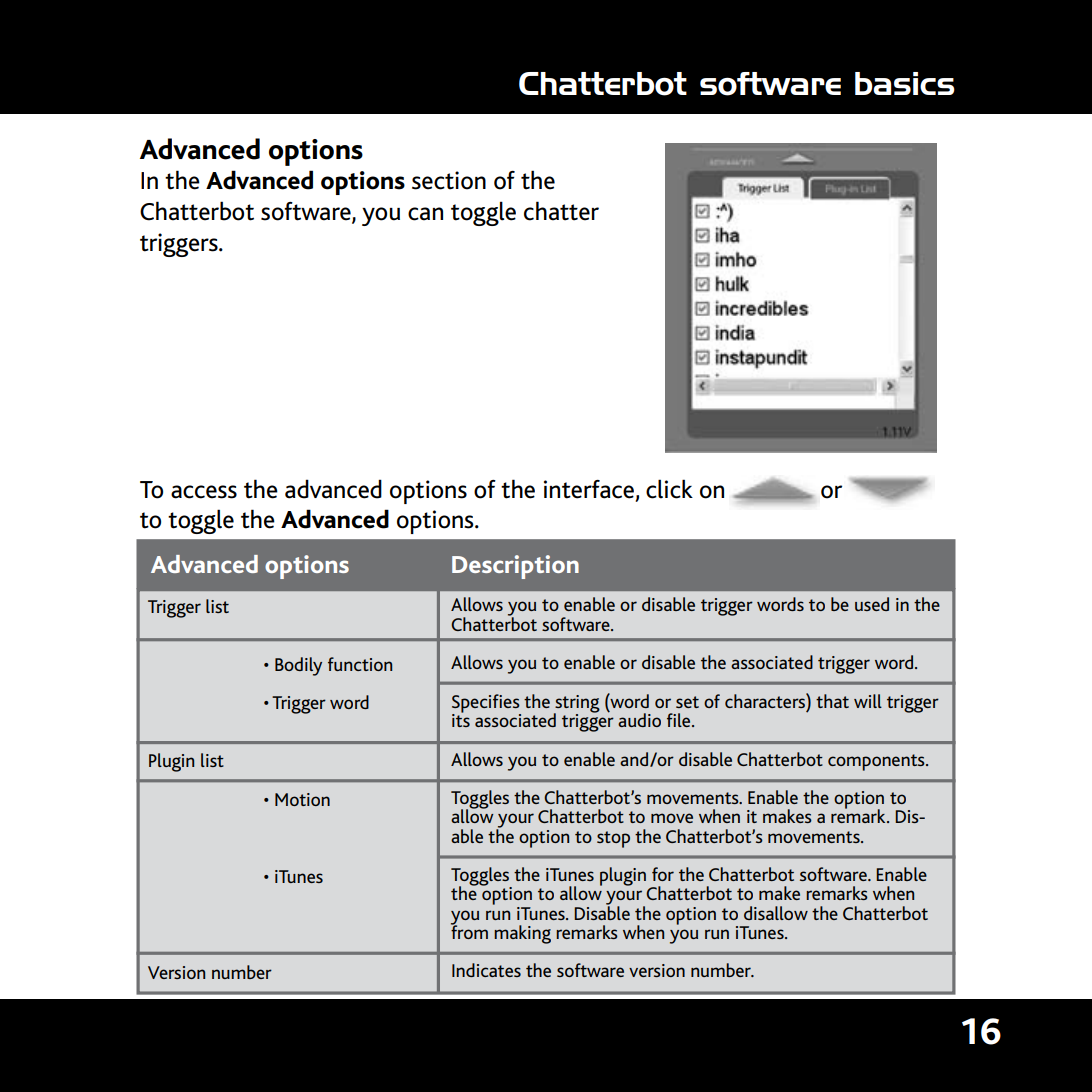 The width and height of the image is (1092, 1092). What do you see at coordinates (872, 604) in the image?
I see `used` at bounding box center [872, 604].
